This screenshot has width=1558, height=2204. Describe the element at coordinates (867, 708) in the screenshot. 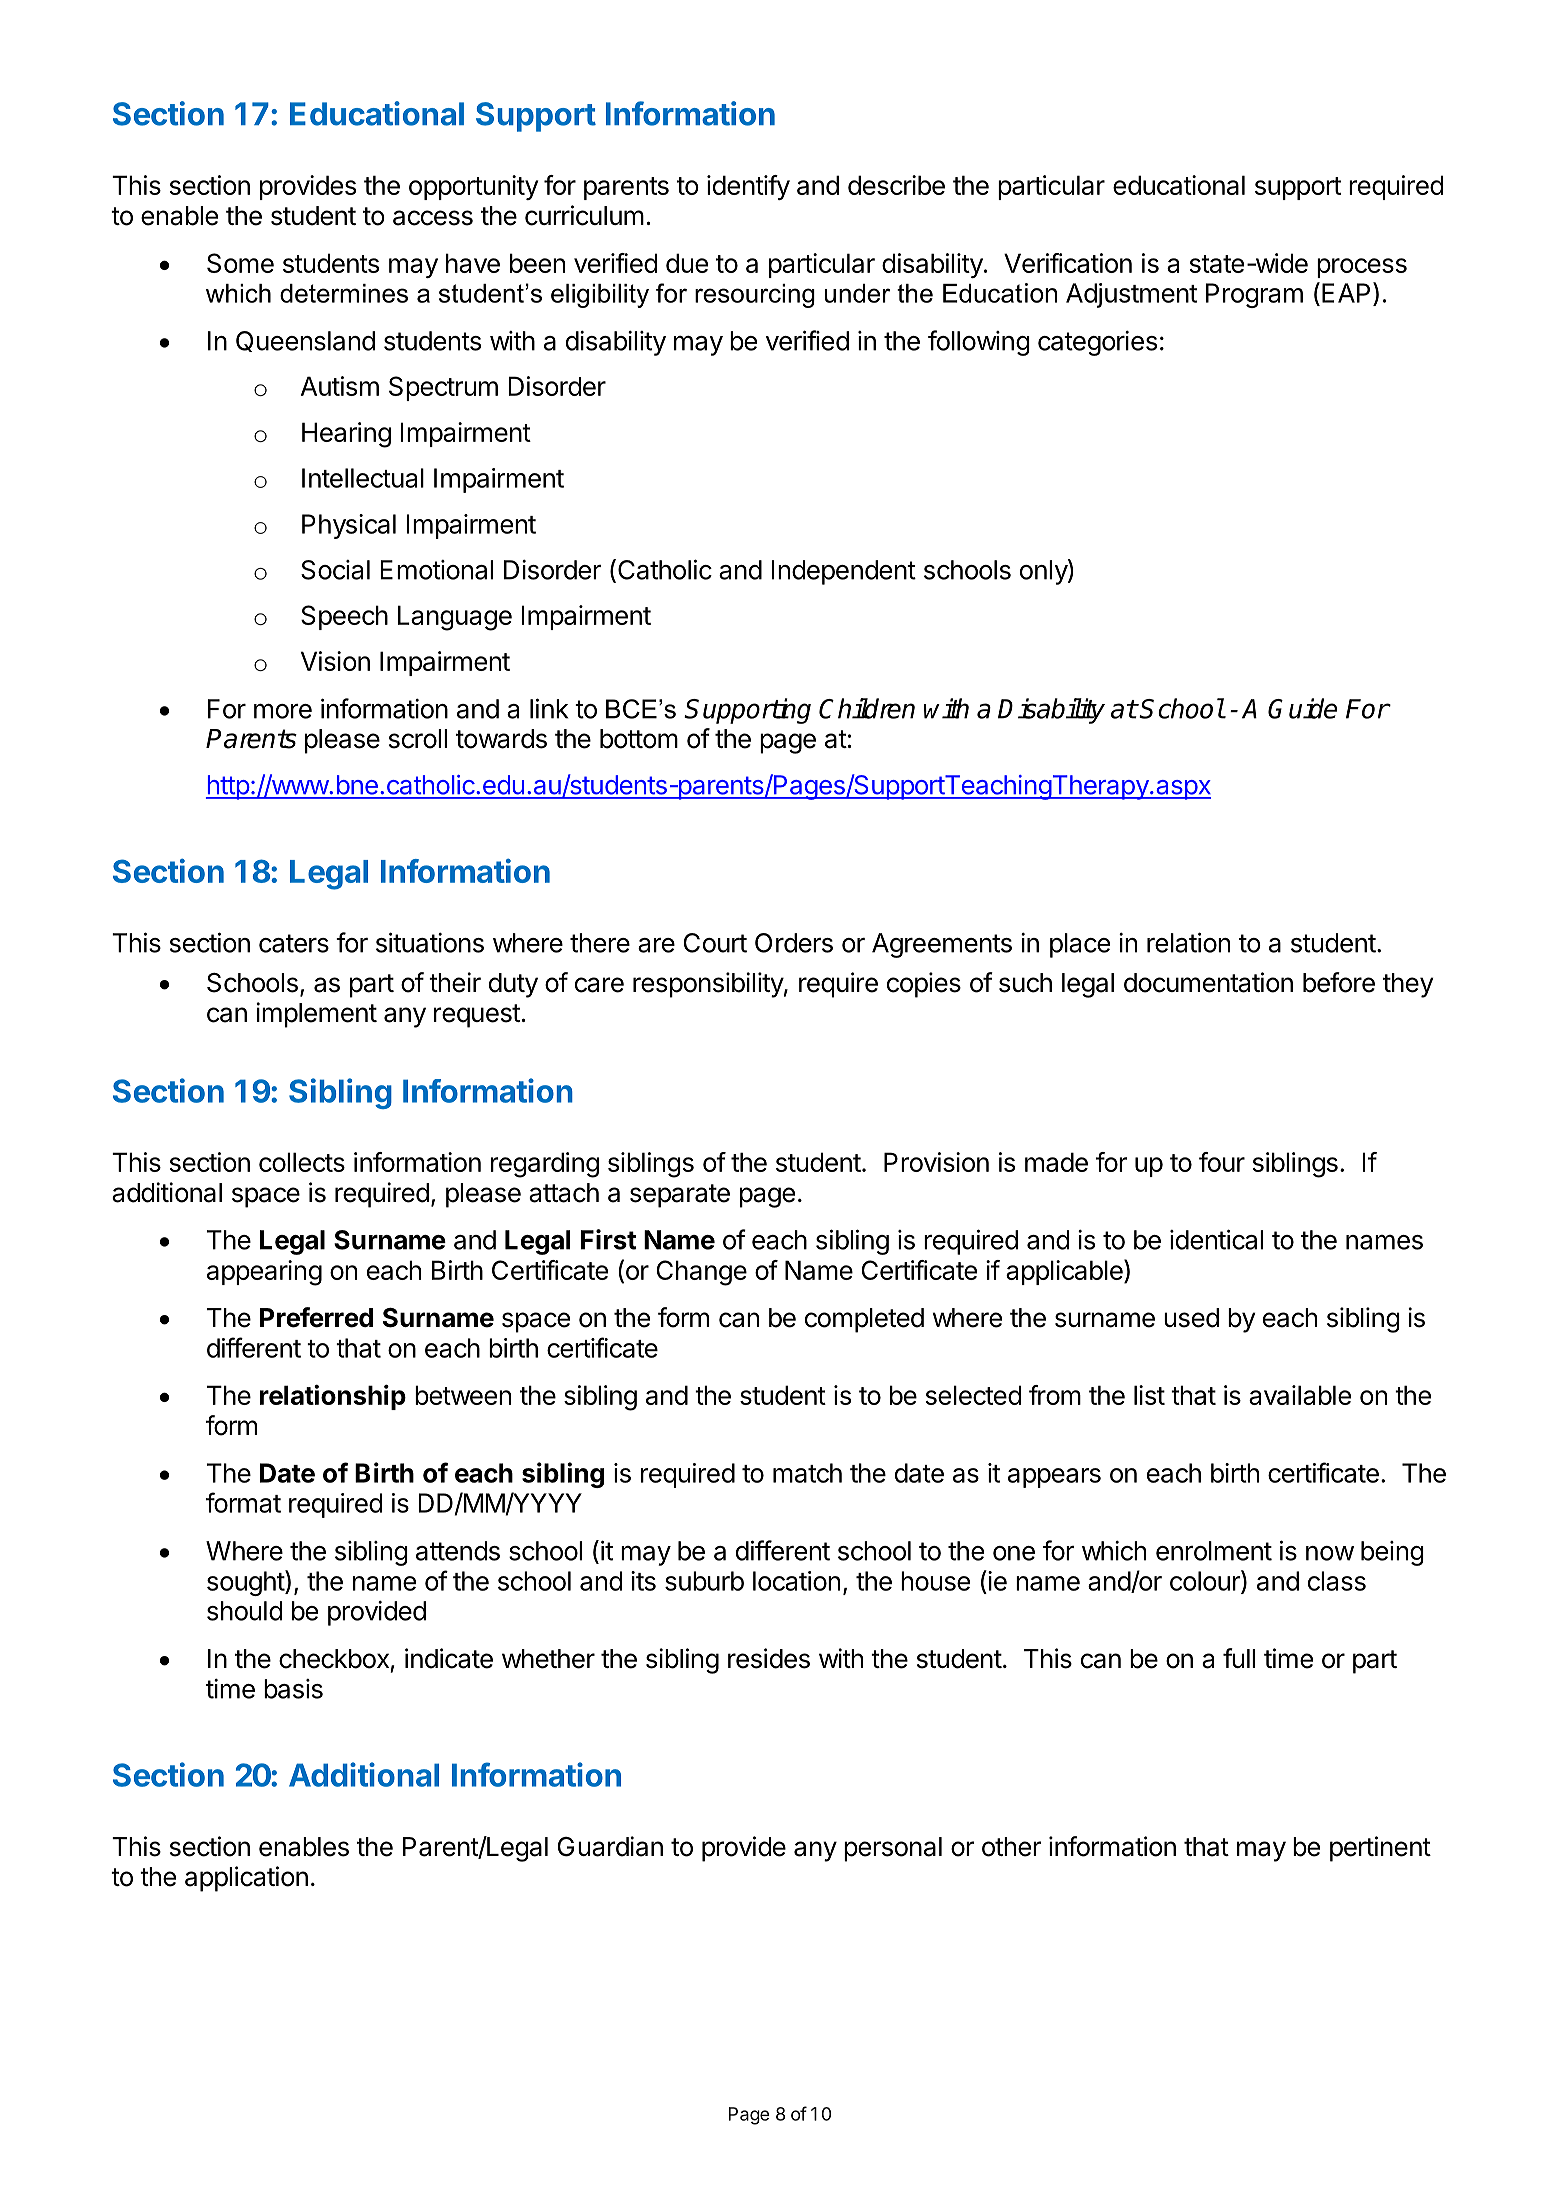

I see `Children` at that location.
